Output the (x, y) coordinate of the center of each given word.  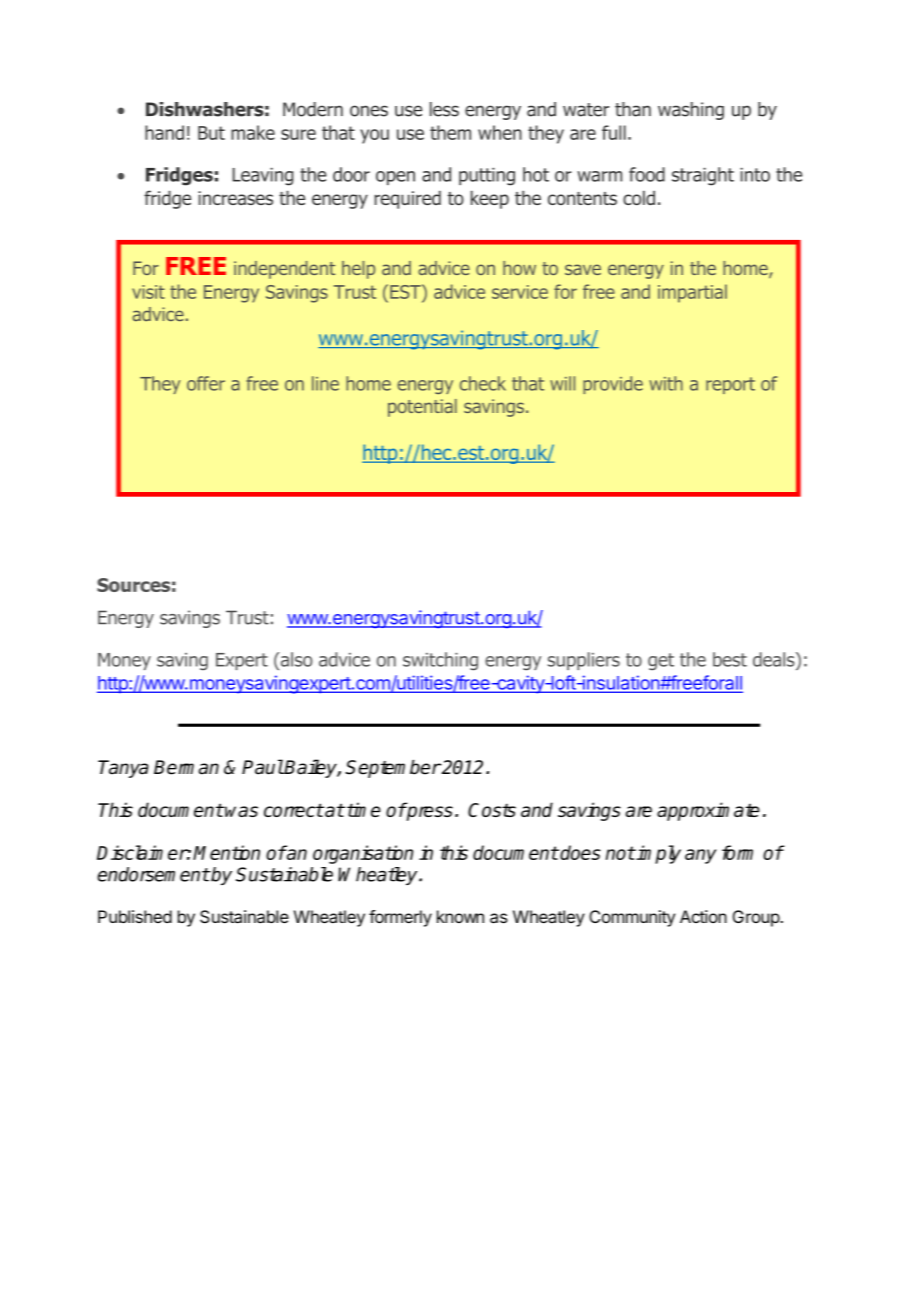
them (450, 132)
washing (691, 111)
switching (440, 661)
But (211, 133)
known (460, 916)
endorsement (153, 874)
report (730, 385)
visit (148, 292)
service (520, 292)
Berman (186, 767)
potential (422, 408)
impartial (692, 293)
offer (206, 383)
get (661, 661)
